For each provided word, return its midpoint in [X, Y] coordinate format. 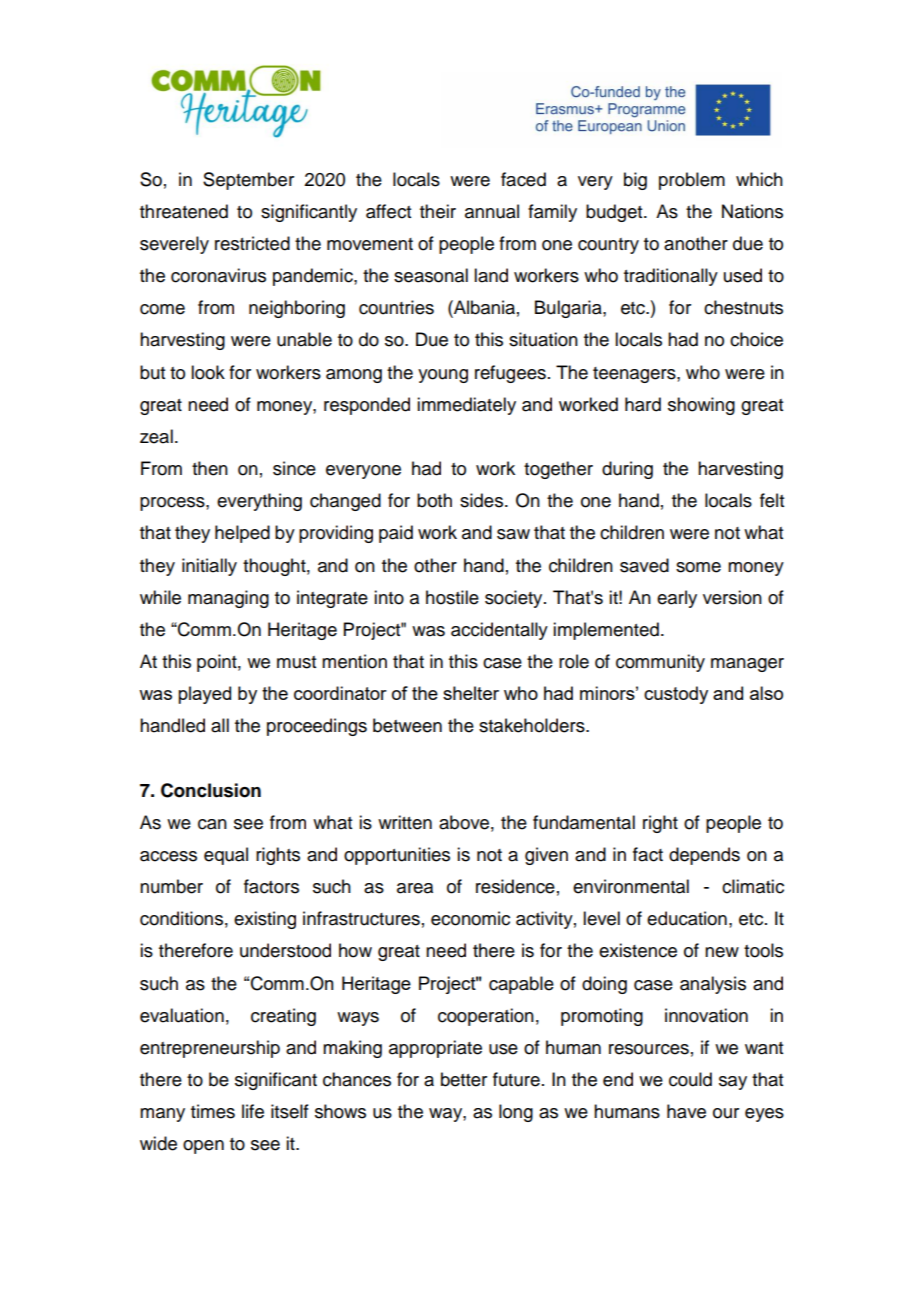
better [464, 1079]
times [213, 1111]
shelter [471, 693]
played [204, 695]
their [438, 211]
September [248, 181]
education [687, 918]
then [210, 468]
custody [676, 695]
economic [470, 918]
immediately [466, 406]
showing [701, 406]
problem [692, 181]
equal [226, 856]
